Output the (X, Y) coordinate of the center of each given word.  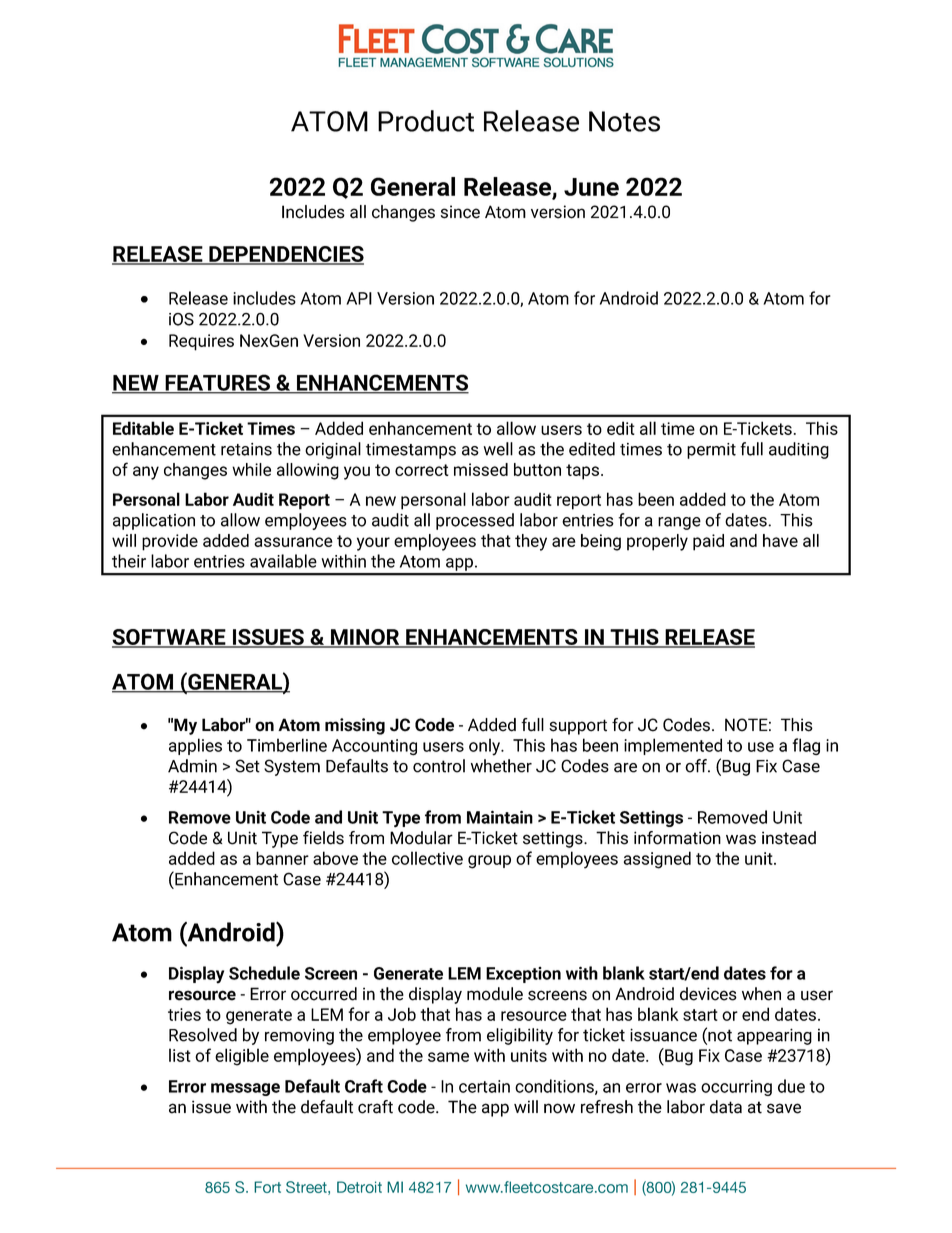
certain (484, 1086)
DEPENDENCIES (285, 255)
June (591, 187)
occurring (736, 1088)
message (245, 1089)
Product (426, 121)
